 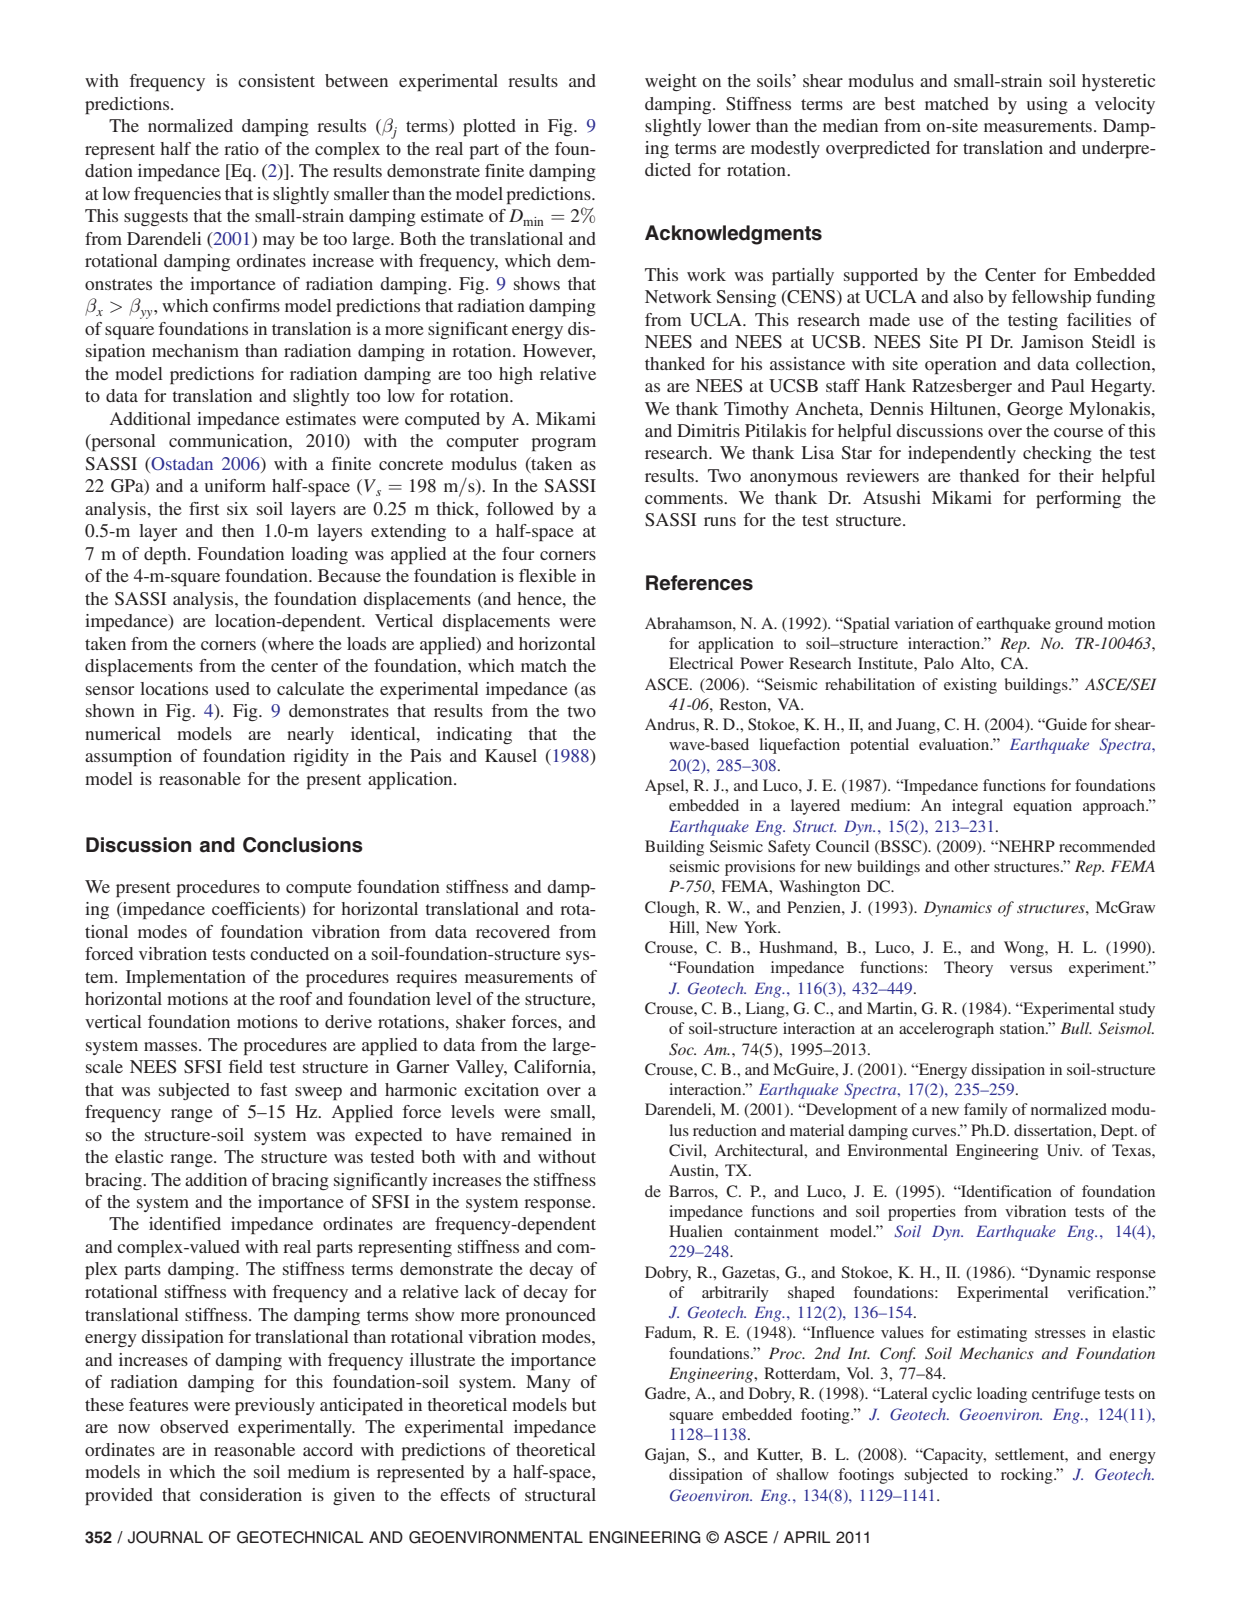 I want to click on Conclusions, so click(x=303, y=845).
